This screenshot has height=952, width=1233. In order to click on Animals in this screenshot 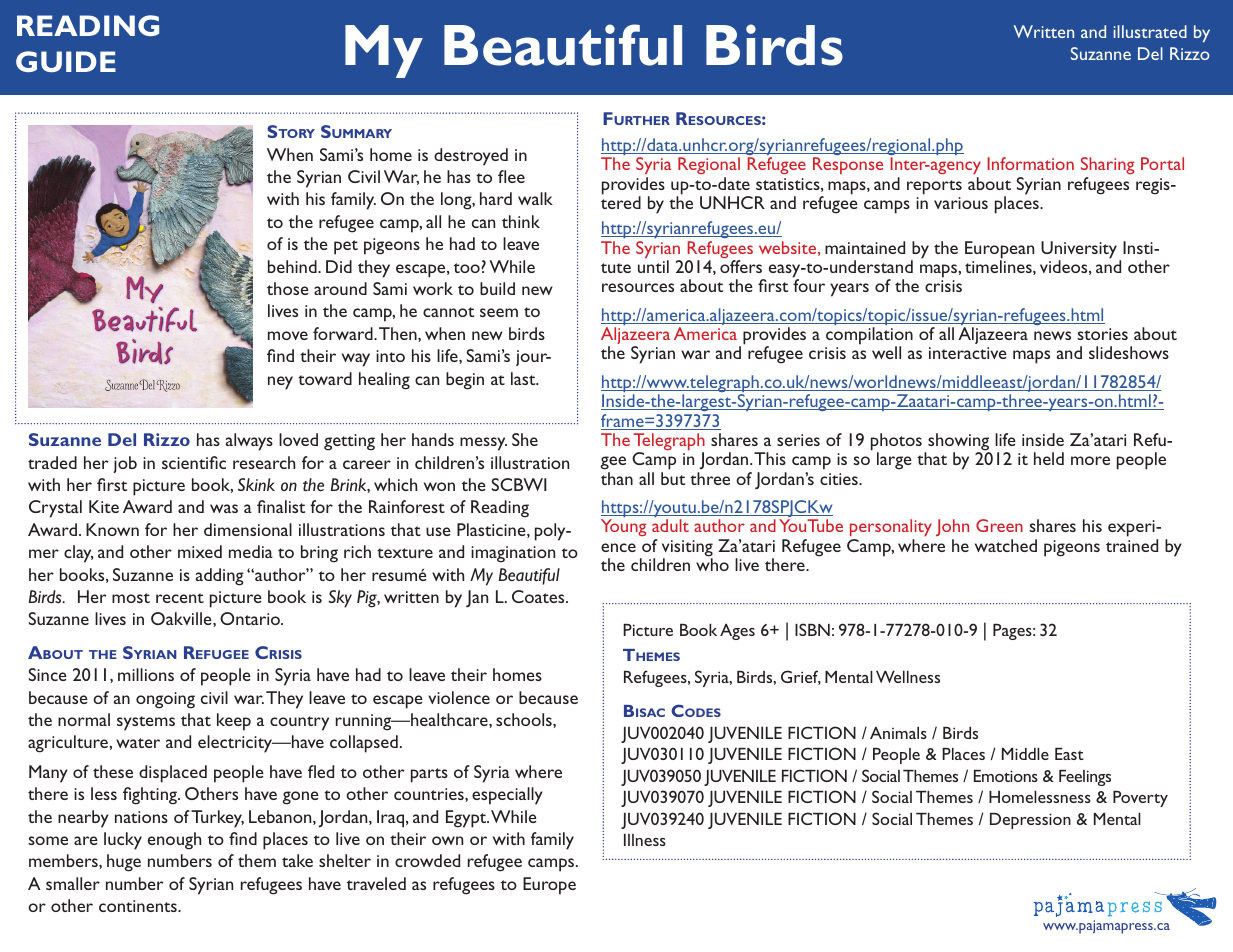, I will do `click(898, 733)`.
